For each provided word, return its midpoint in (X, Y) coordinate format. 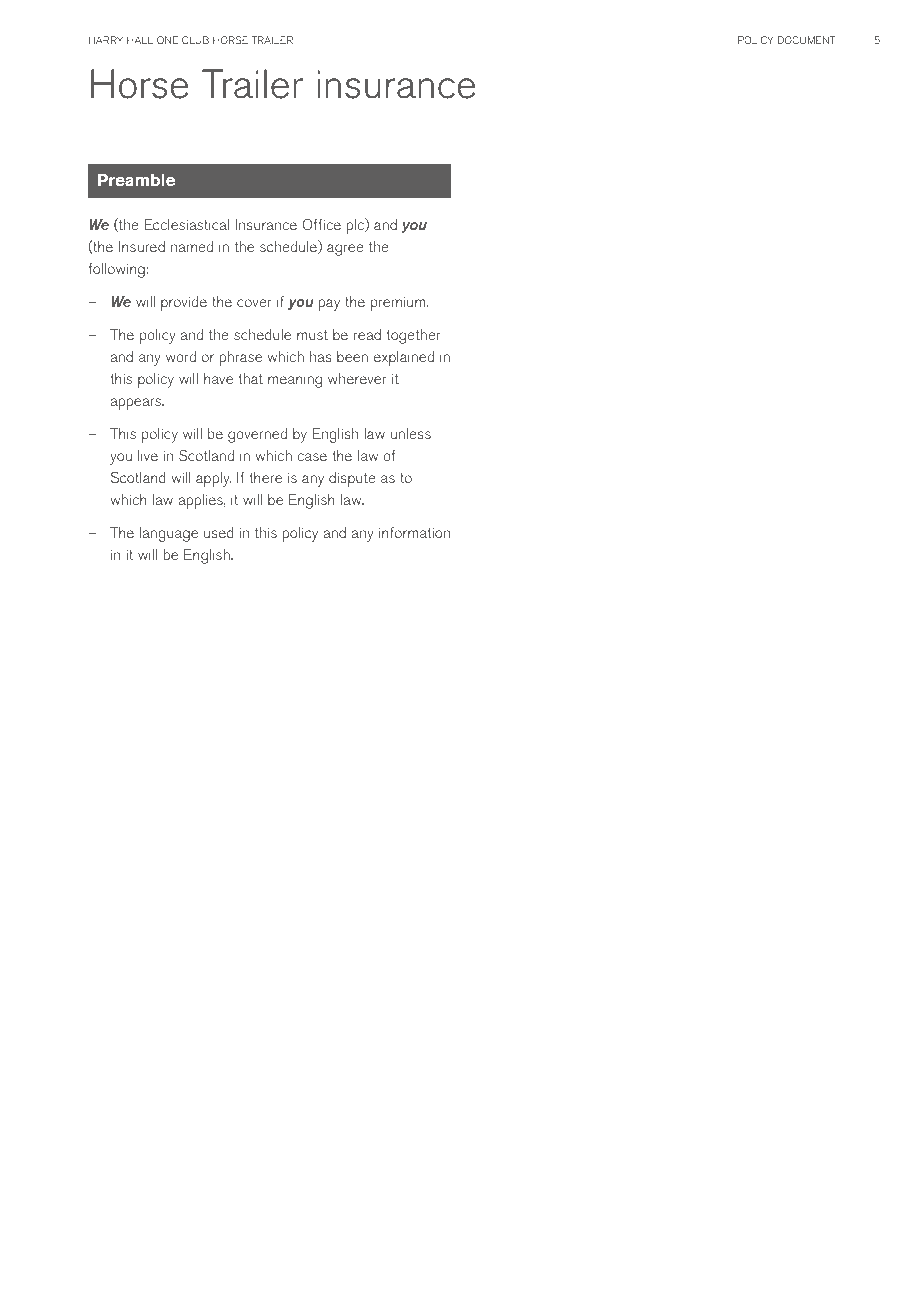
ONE (167, 40)
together (413, 336)
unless (411, 433)
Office (321, 225)
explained (404, 358)
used (219, 532)
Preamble (137, 180)
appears (136, 404)
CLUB (195, 40)
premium (399, 303)
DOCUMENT (807, 40)
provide (184, 303)
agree (345, 250)
